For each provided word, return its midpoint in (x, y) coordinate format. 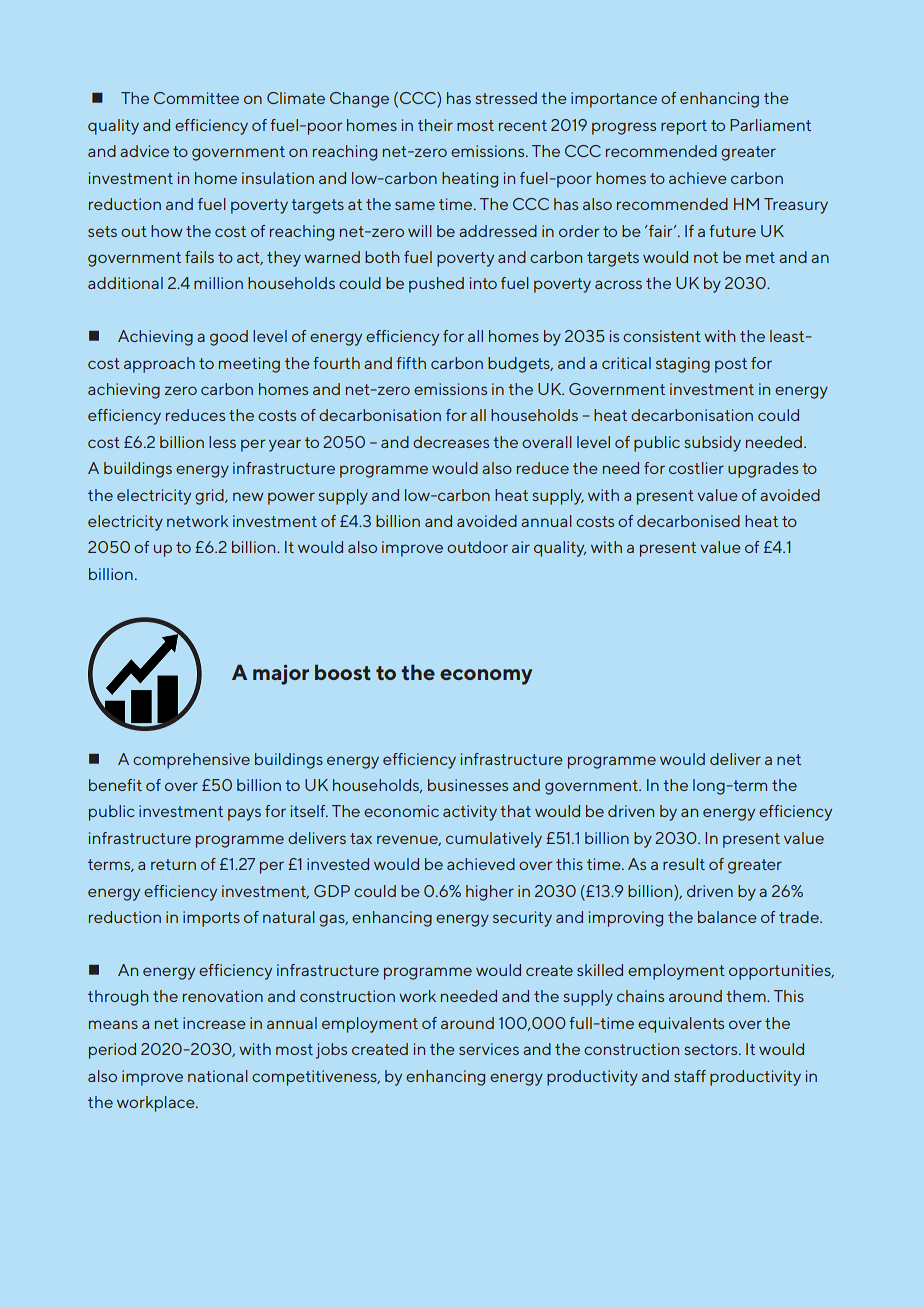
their (435, 125)
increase (214, 1023)
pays (244, 814)
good (229, 338)
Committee (196, 98)
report (684, 127)
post (731, 365)
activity (470, 813)
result (684, 864)
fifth (411, 363)
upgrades (763, 470)
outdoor (477, 547)
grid (210, 497)
